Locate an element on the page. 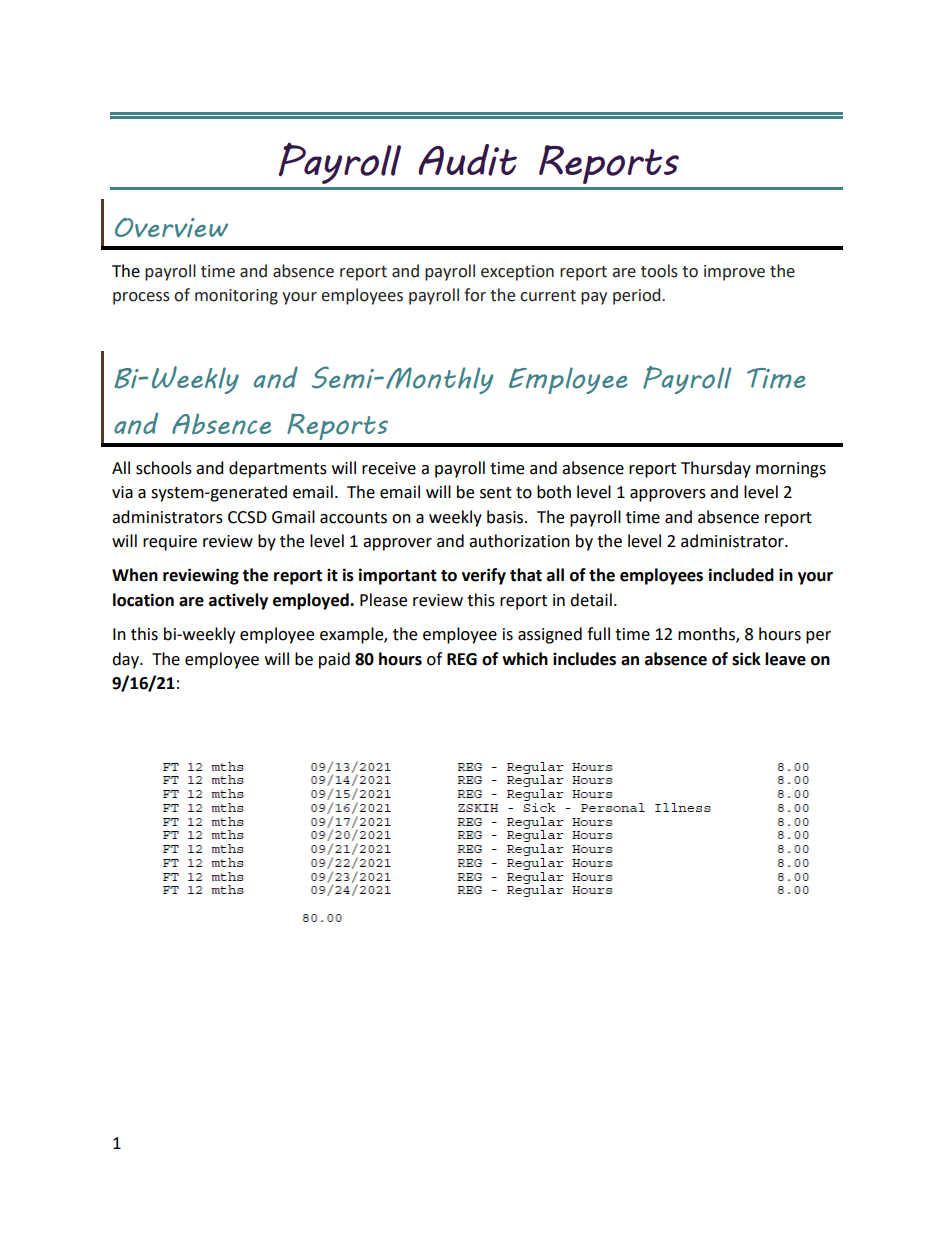 The width and height of the image is (952, 1233). tools is located at coordinates (659, 271).
